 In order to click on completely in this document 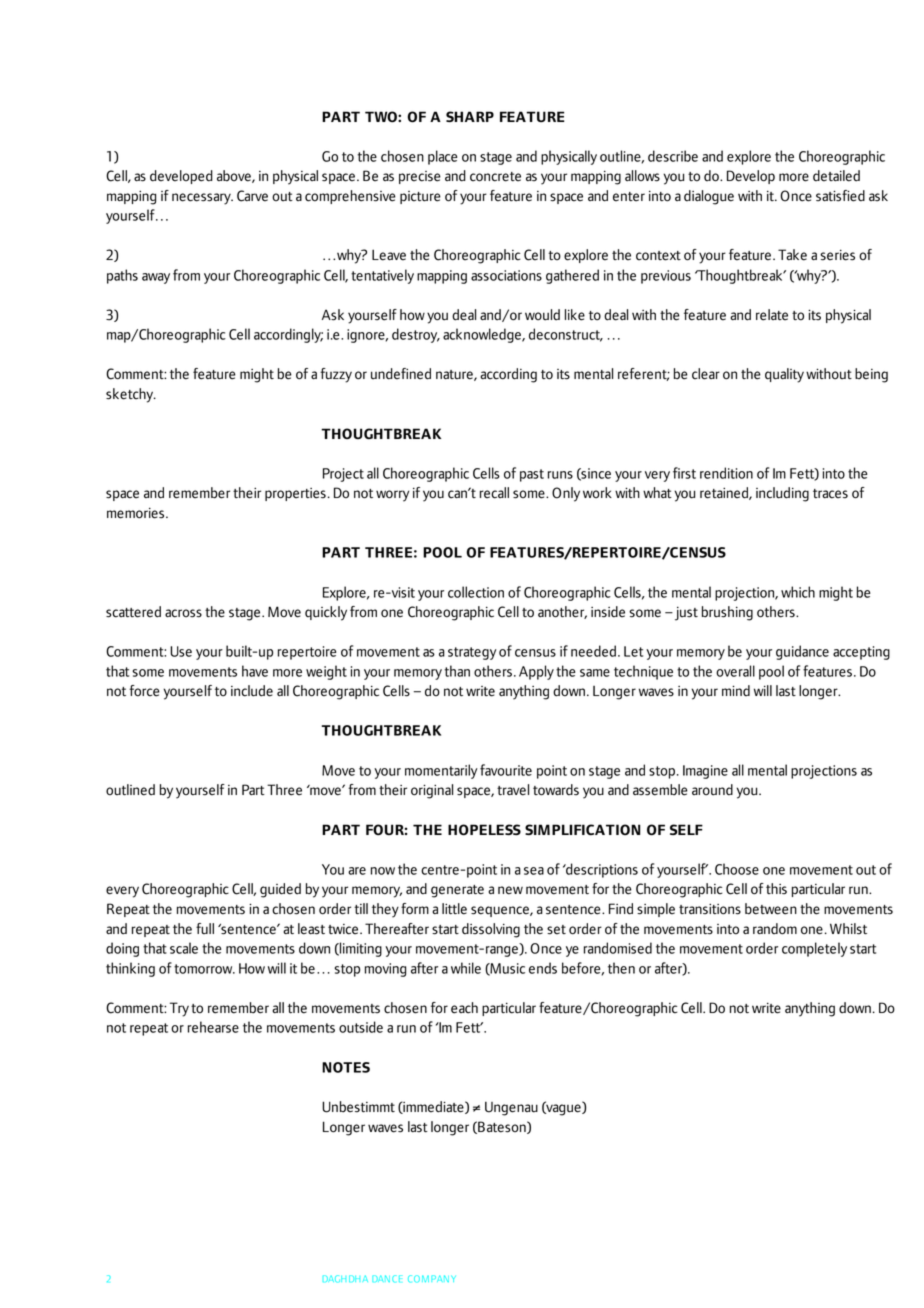, I will do `click(814, 949)`.
